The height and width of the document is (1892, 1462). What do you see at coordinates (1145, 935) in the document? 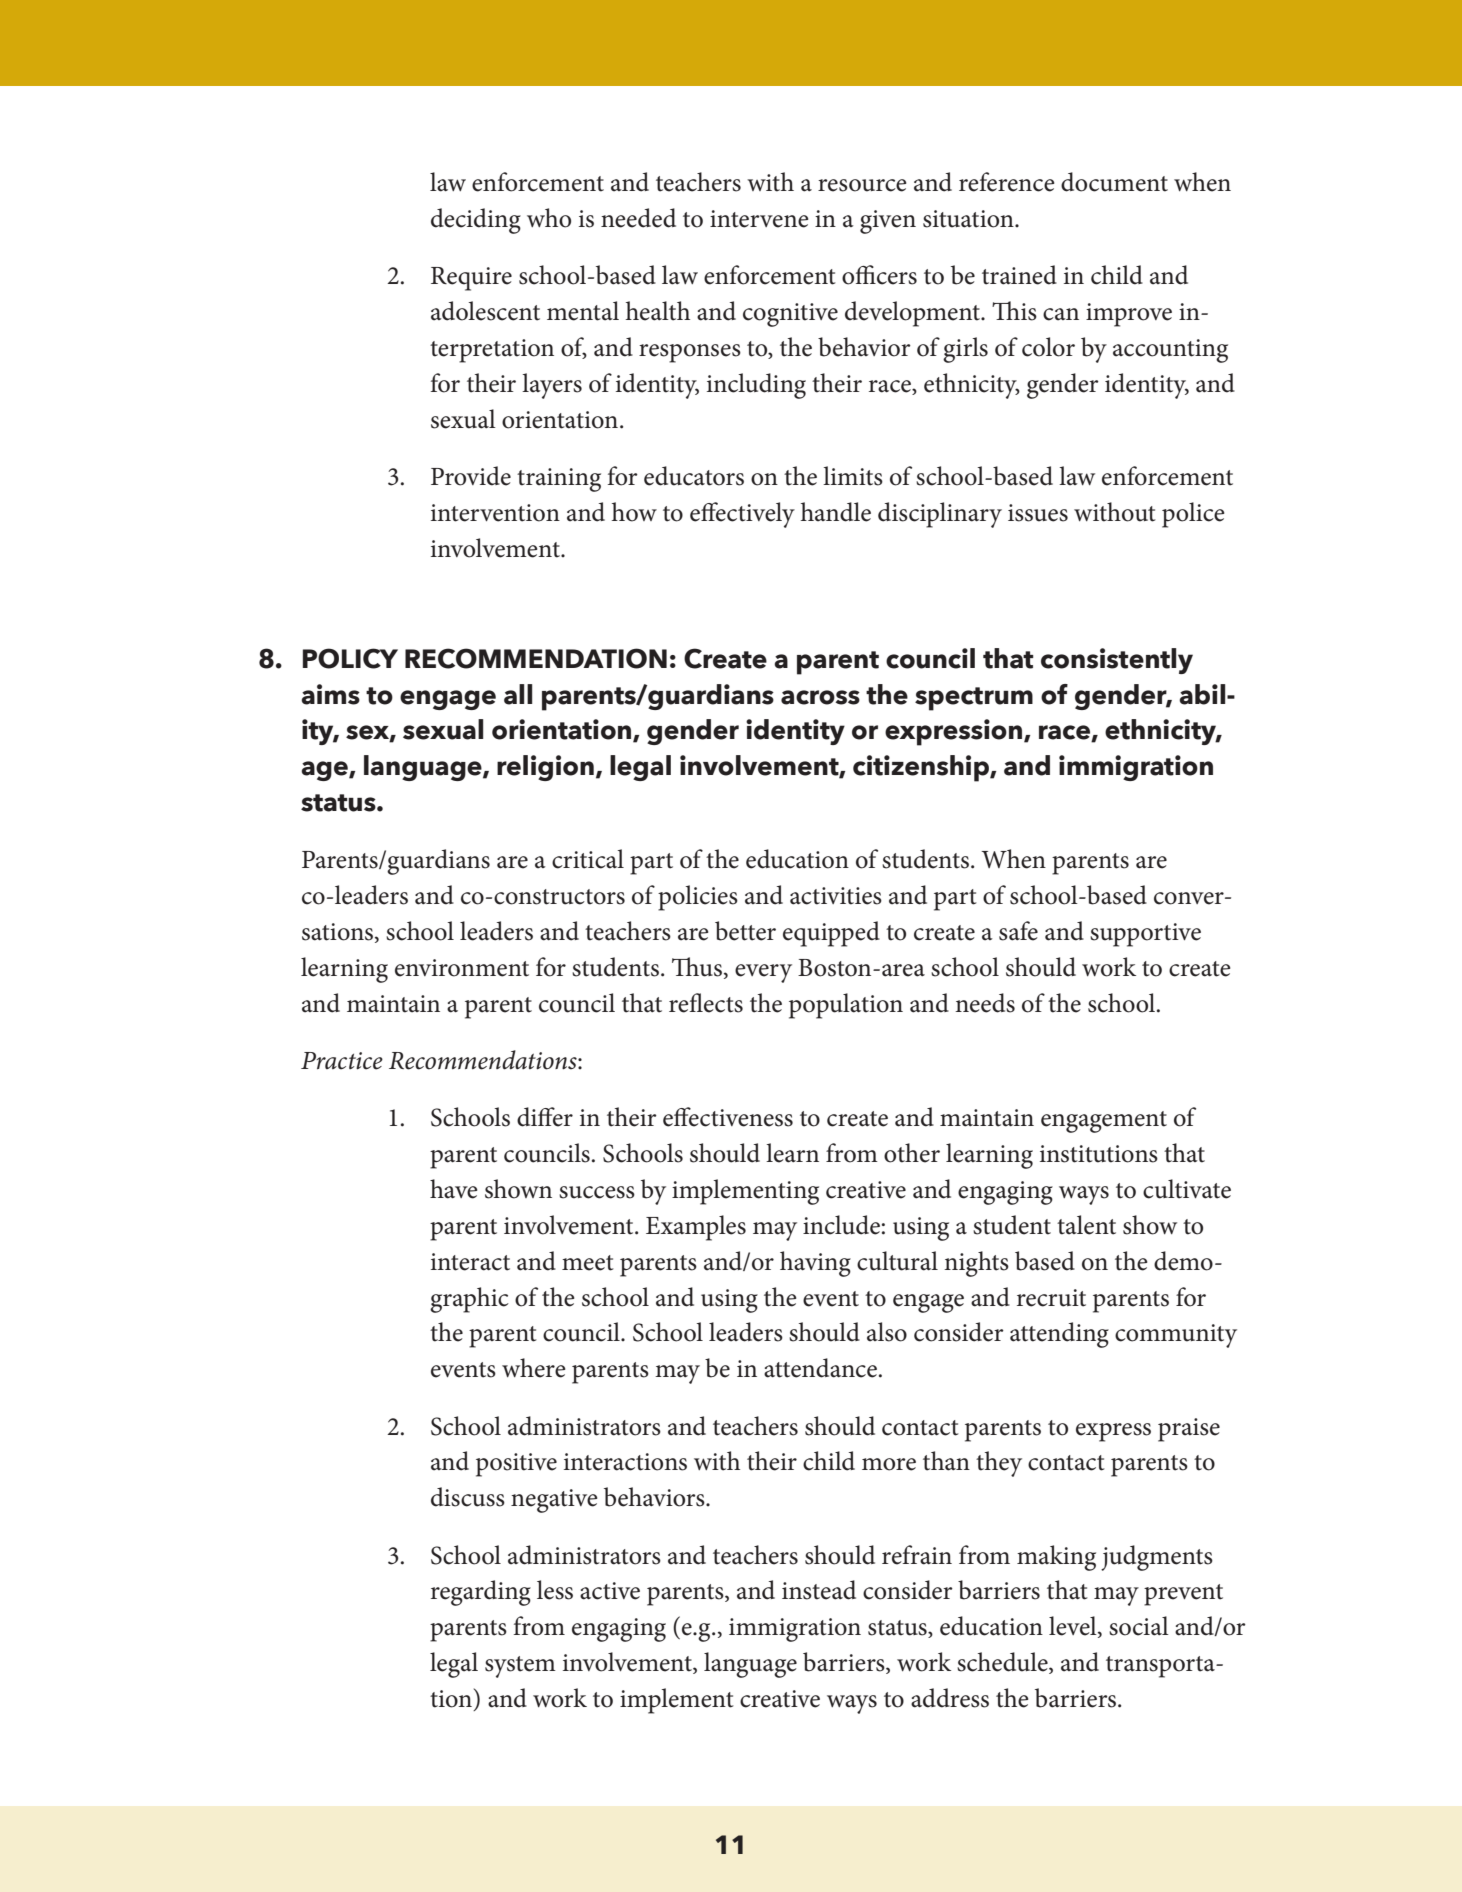
I see `supportive` at bounding box center [1145, 935].
